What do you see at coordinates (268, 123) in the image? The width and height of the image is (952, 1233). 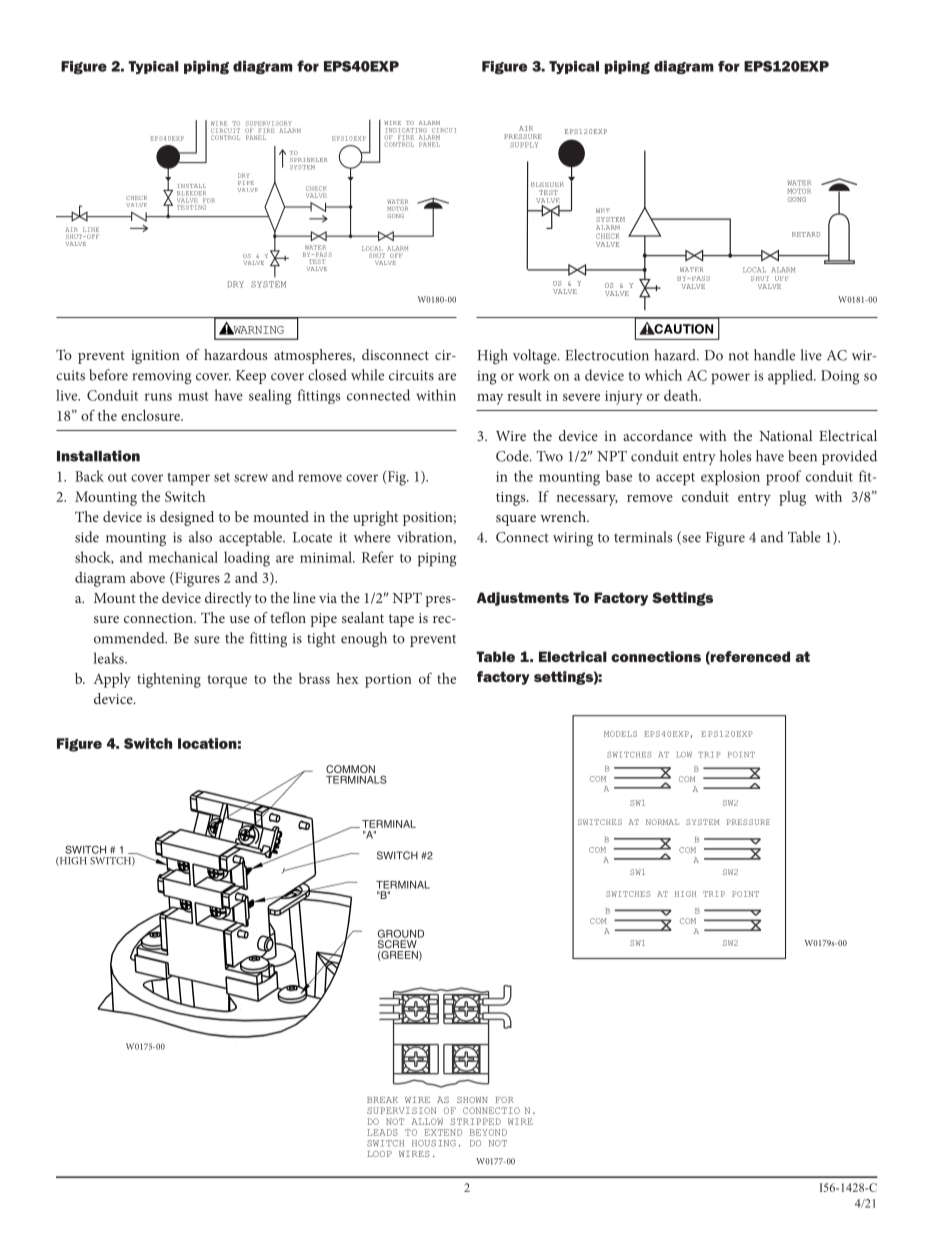 I see `SUPERVISORY` at bounding box center [268, 123].
